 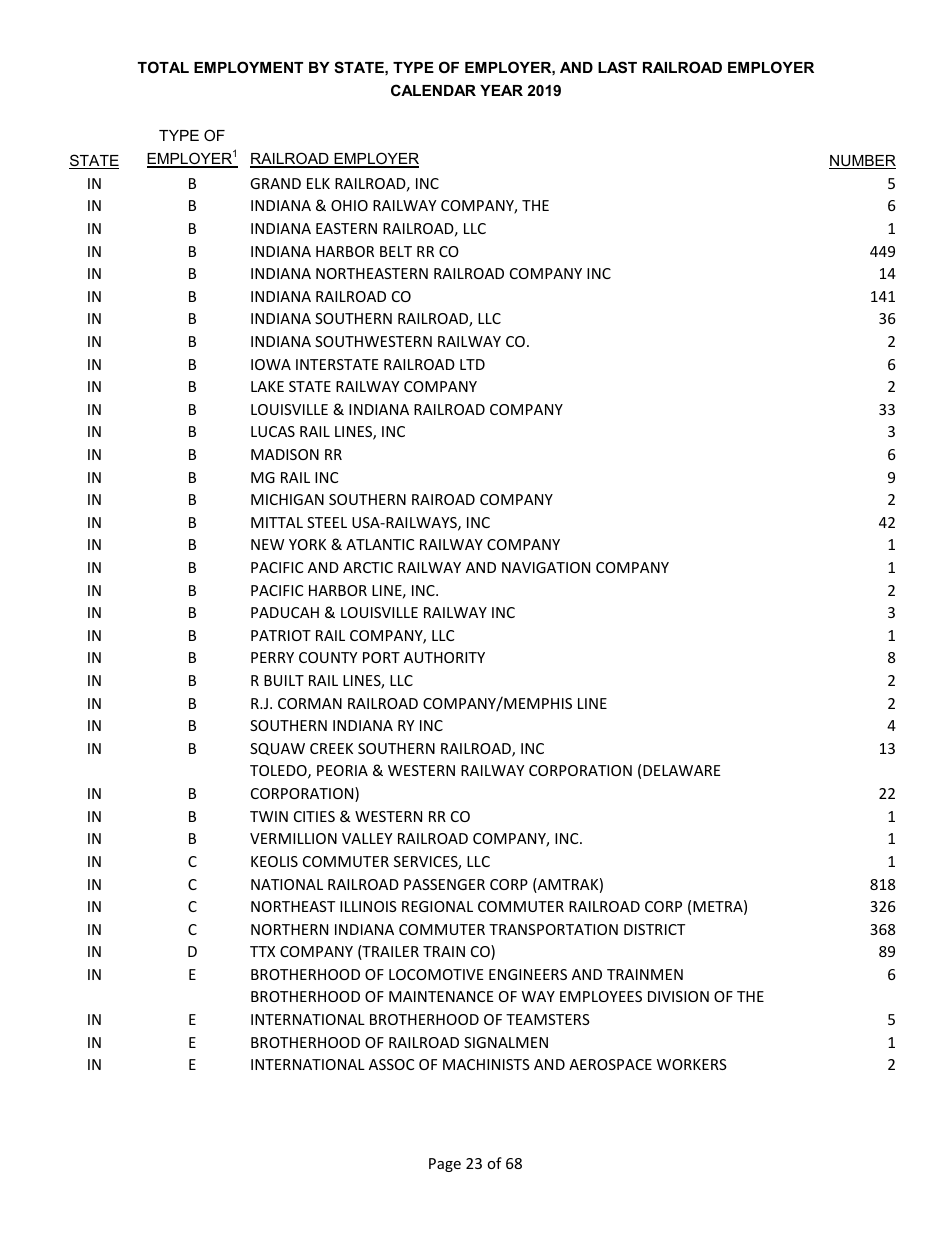 I want to click on DISTRICT, so click(x=654, y=929).
